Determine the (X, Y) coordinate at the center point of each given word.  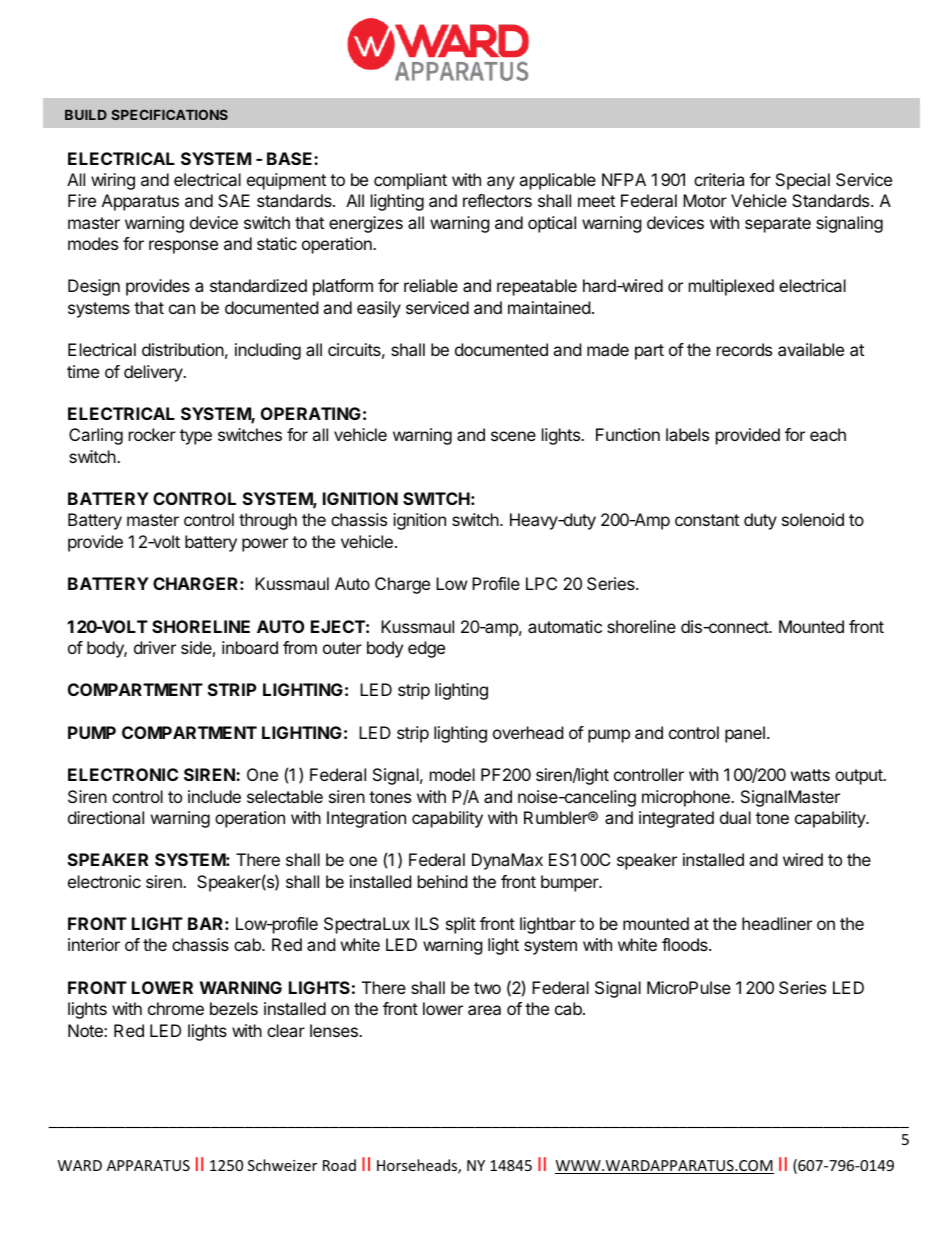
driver (155, 647)
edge (426, 649)
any (501, 183)
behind (442, 881)
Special (803, 181)
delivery (154, 373)
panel (745, 734)
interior (94, 944)
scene (513, 436)
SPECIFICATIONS (169, 114)
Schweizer (282, 1165)
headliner (777, 923)
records (744, 349)
